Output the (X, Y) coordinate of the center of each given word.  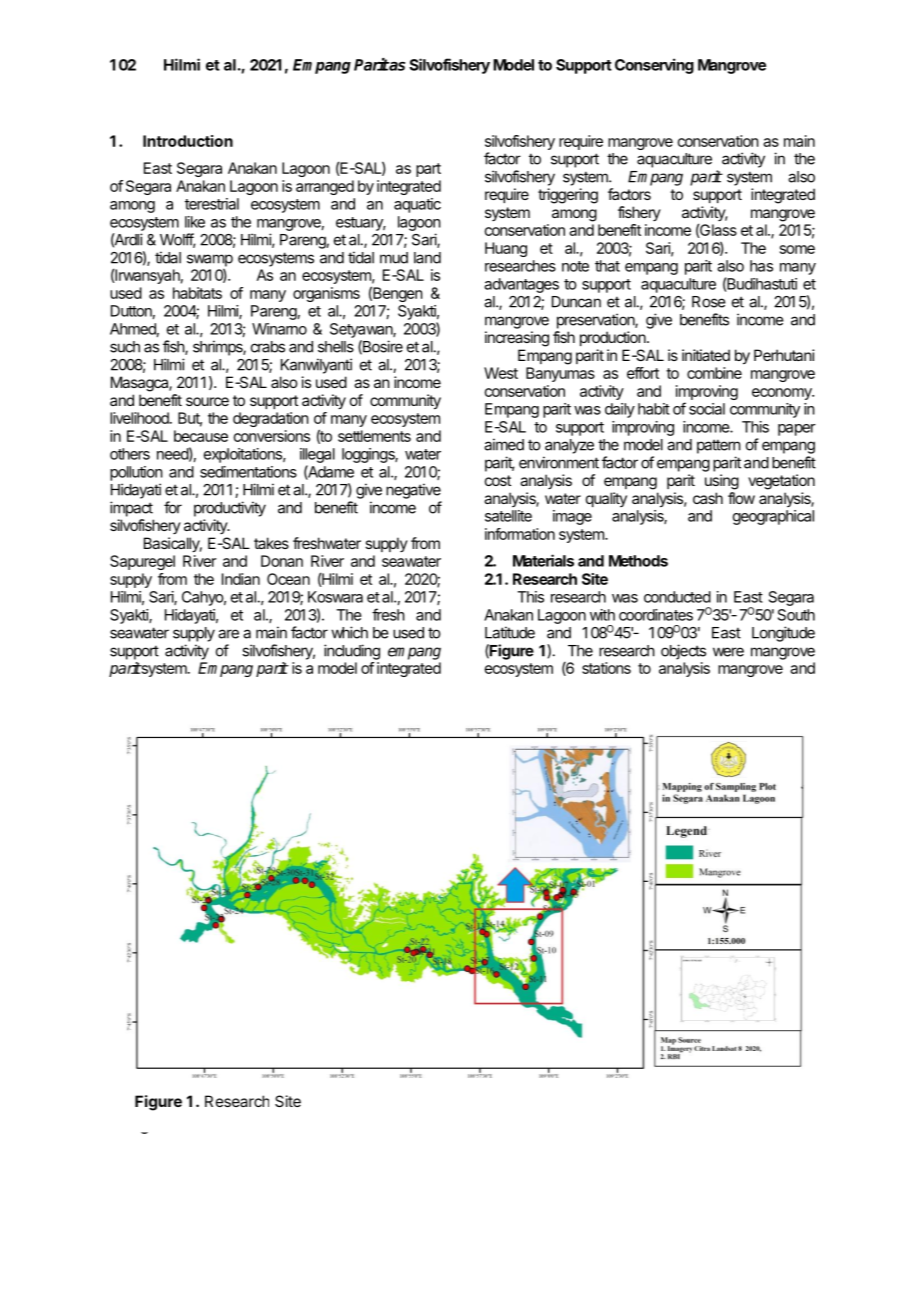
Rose (709, 302)
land (427, 258)
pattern (719, 446)
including (352, 652)
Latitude (510, 632)
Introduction (188, 141)
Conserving (654, 66)
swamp (210, 261)
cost (498, 480)
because (201, 436)
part (428, 170)
